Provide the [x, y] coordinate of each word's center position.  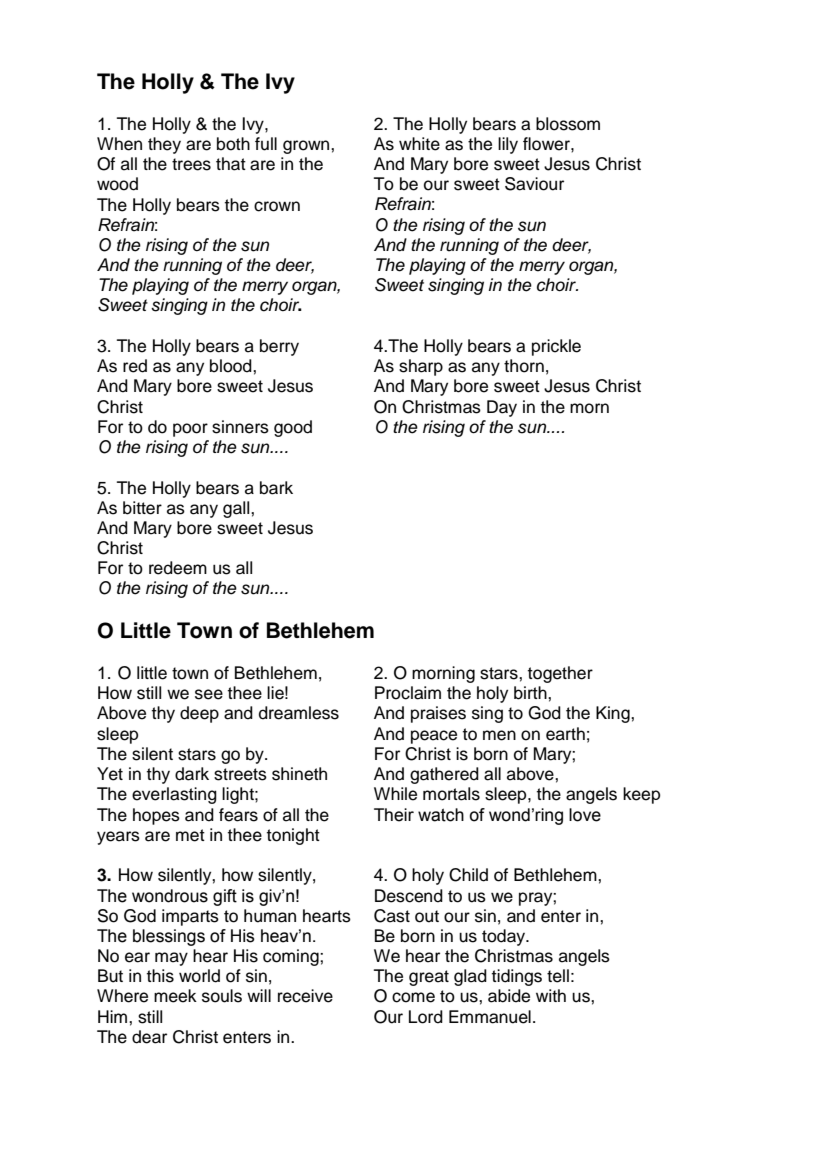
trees [191, 164]
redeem [178, 568]
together [560, 674]
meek [175, 996]
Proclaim [408, 693]
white [419, 144]
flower [547, 144]
